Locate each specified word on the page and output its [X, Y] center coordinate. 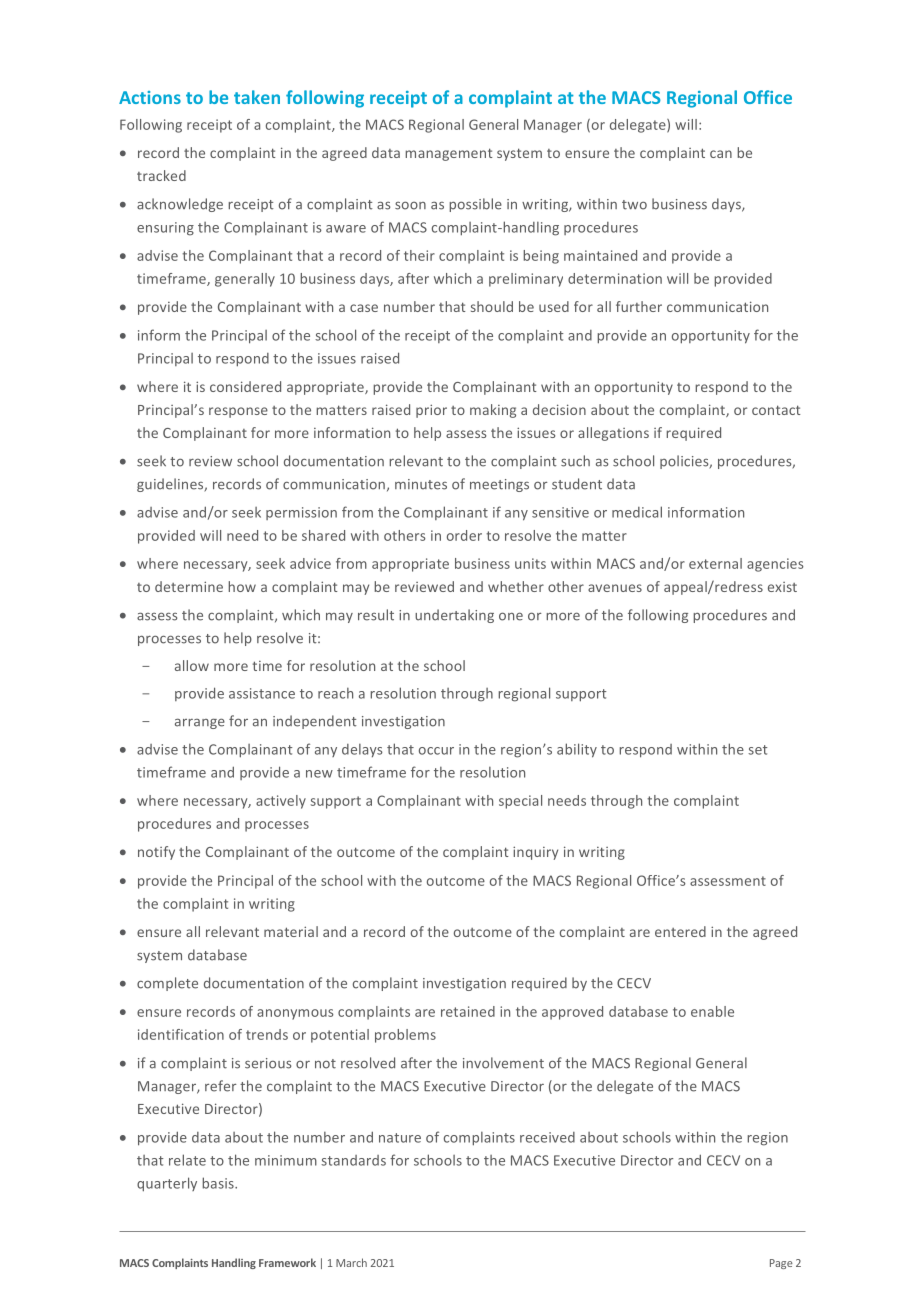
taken [257, 97]
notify [156, 853]
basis [219, 1183]
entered [680, 931]
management [449, 154]
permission [301, 513]
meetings [499, 485]
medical [637, 512]
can [721, 154]
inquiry [535, 853]
